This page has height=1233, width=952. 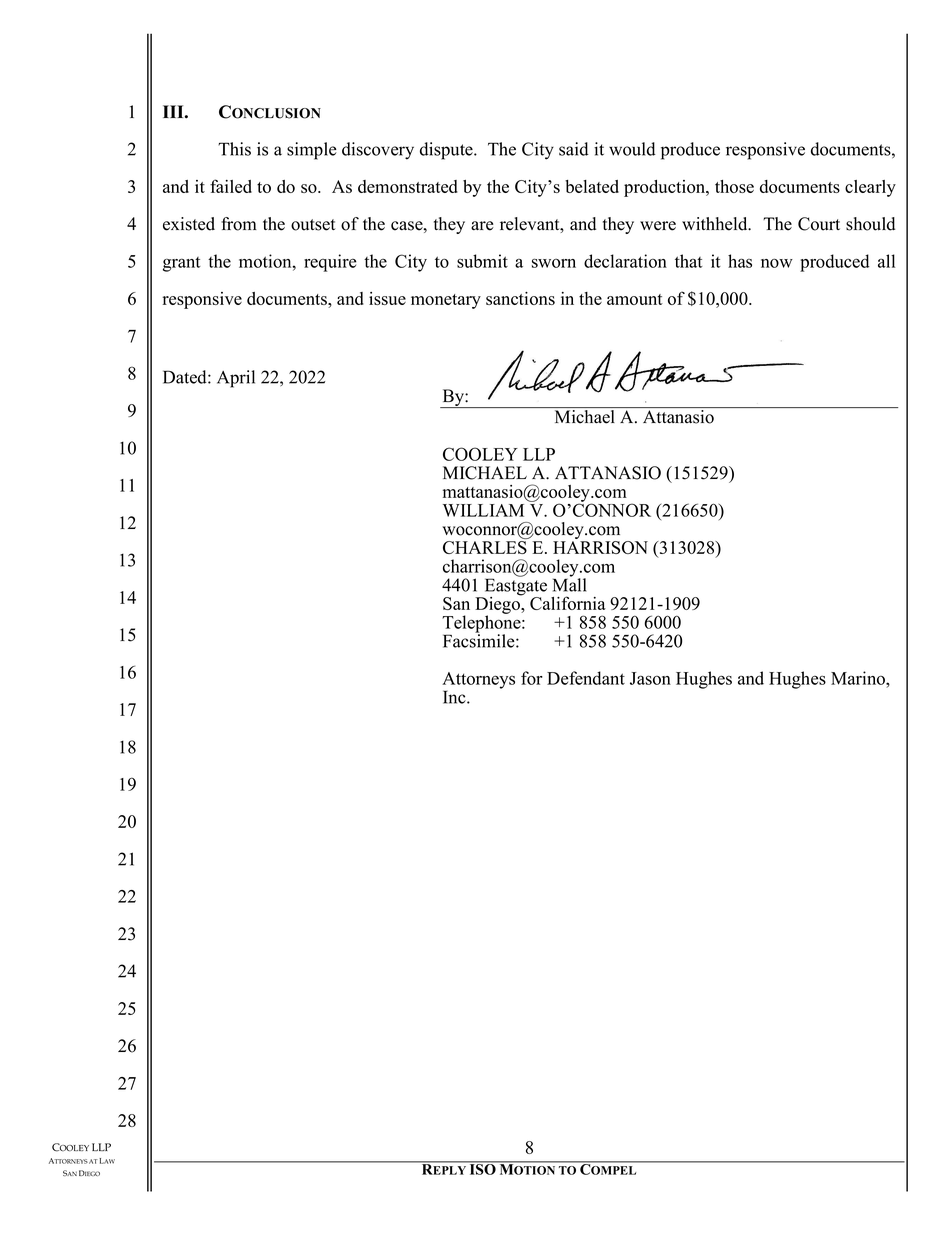 I want to click on Defendant, so click(x=586, y=678).
